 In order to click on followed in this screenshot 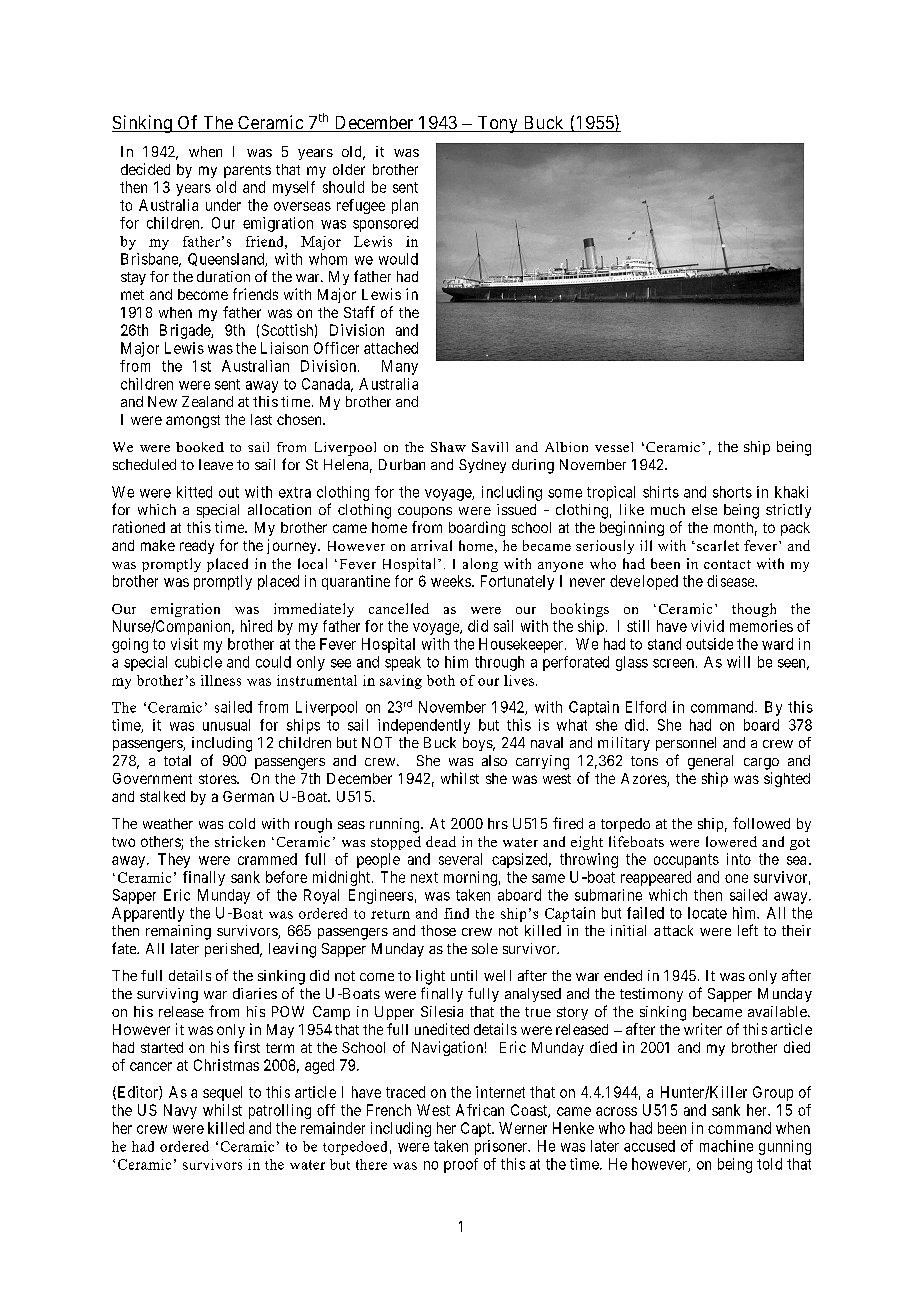, I will do `click(761, 823)`.
